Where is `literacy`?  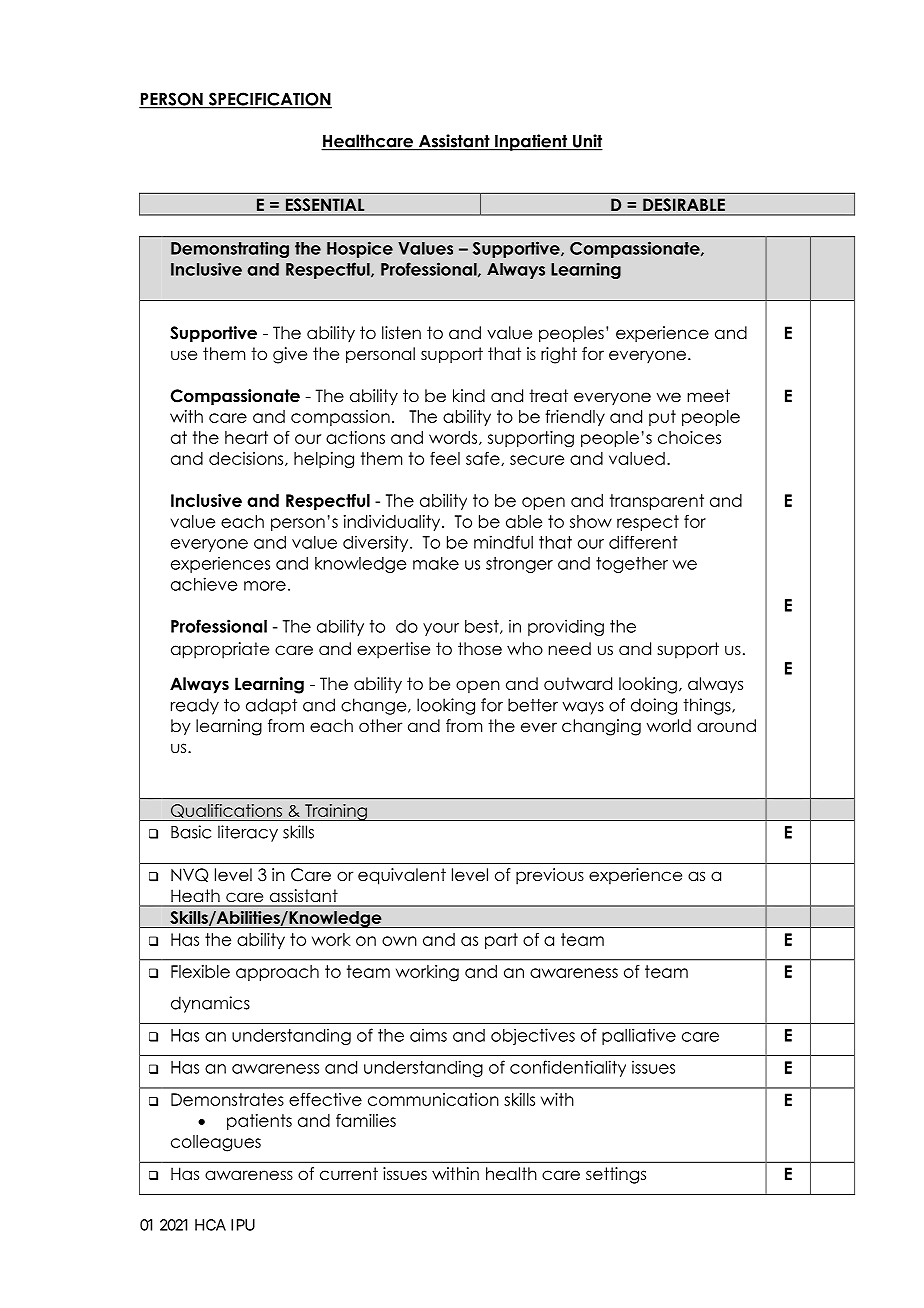 literacy is located at coordinates (248, 833).
